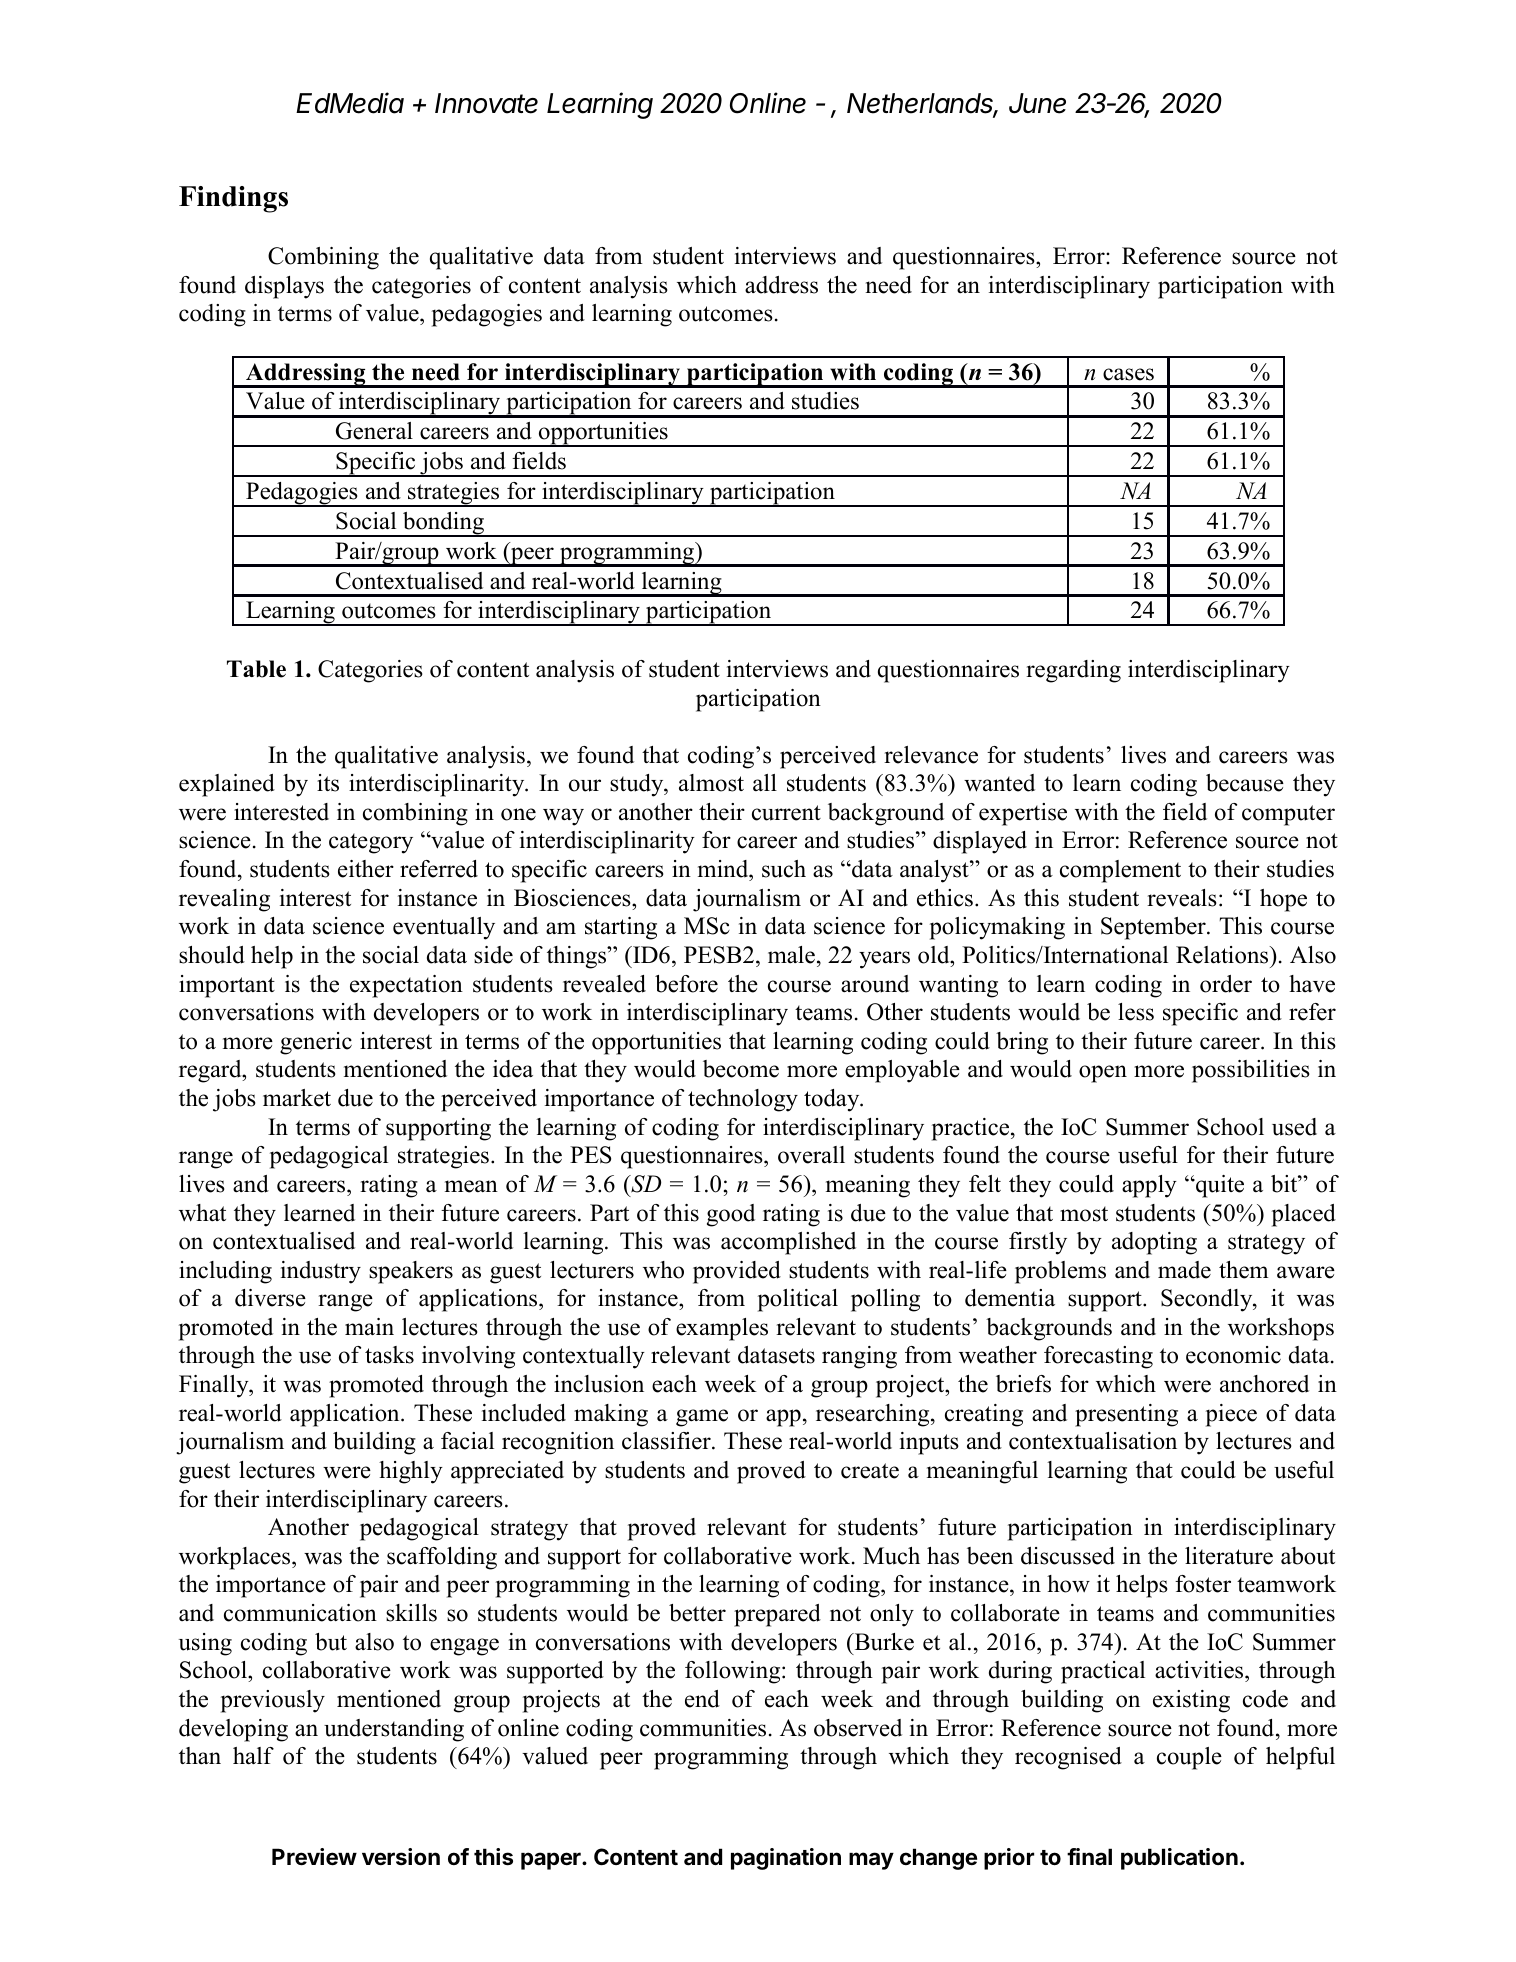 This page has width=1516, height=1962. Describe the element at coordinates (233, 199) in the page. I see `Findings` at that location.
